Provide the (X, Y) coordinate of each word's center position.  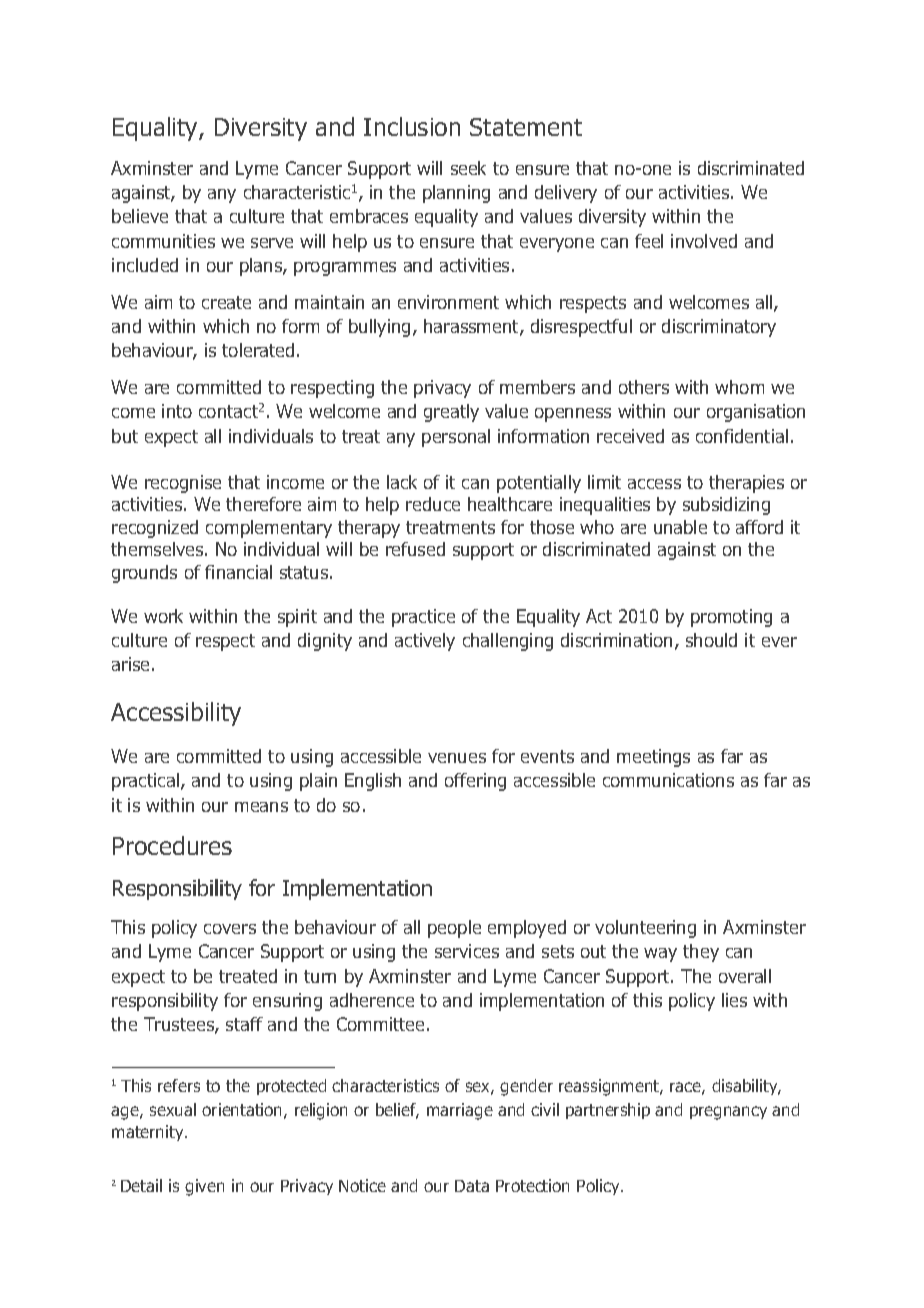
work (163, 616)
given (204, 1187)
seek (468, 168)
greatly (451, 413)
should (711, 640)
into (177, 411)
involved (704, 241)
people (454, 929)
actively (425, 642)
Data (472, 1186)
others (644, 387)
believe (140, 216)
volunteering (645, 929)
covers (230, 929)
